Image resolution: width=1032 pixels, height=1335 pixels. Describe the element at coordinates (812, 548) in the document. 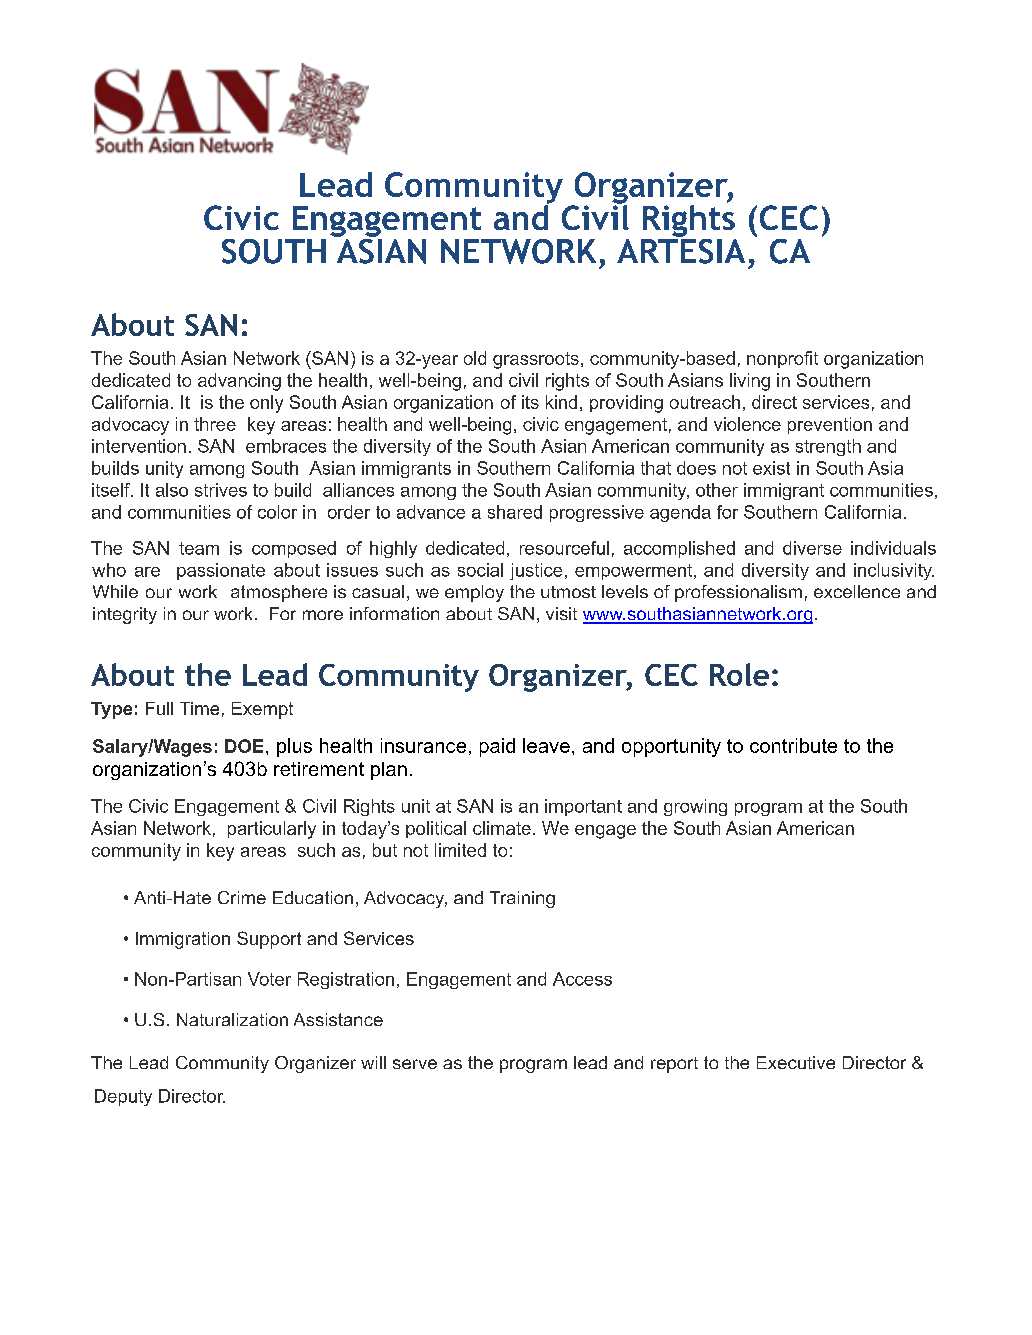

I see `diverse` at that location.
